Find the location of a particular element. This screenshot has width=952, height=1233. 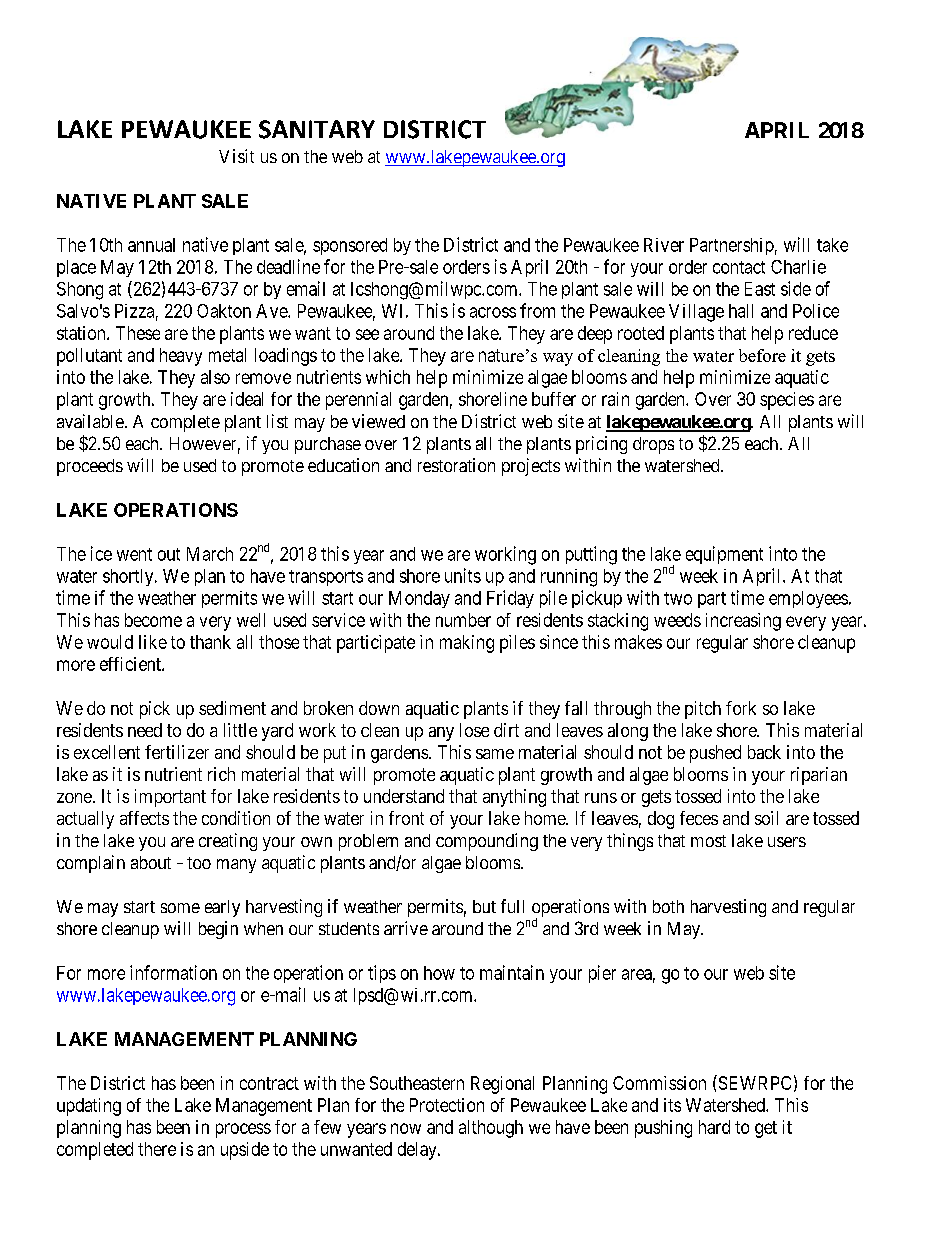

species is located at coordinates (787, 401).
